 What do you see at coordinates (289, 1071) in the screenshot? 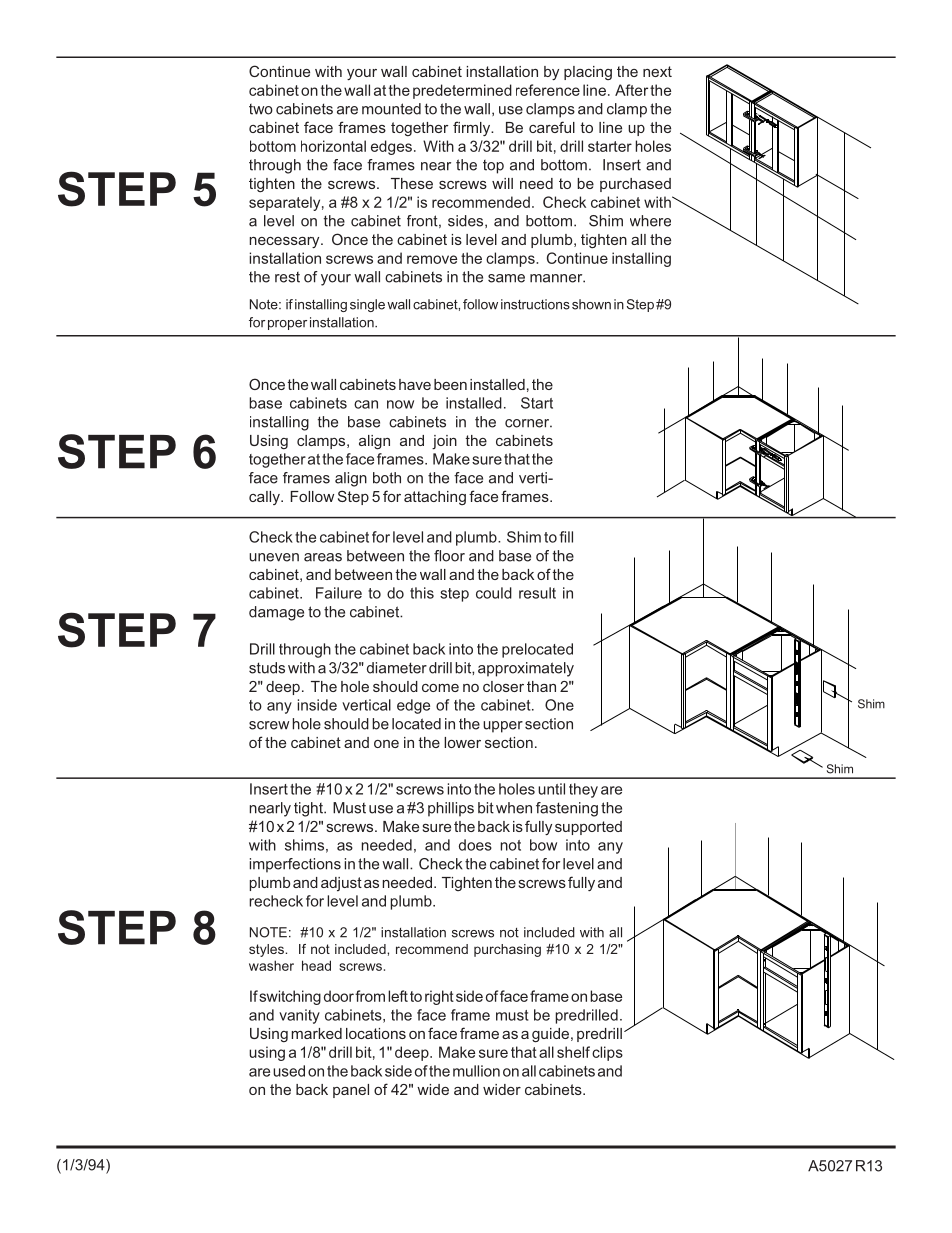
I see `used` at bounding box center [289, 1071].
